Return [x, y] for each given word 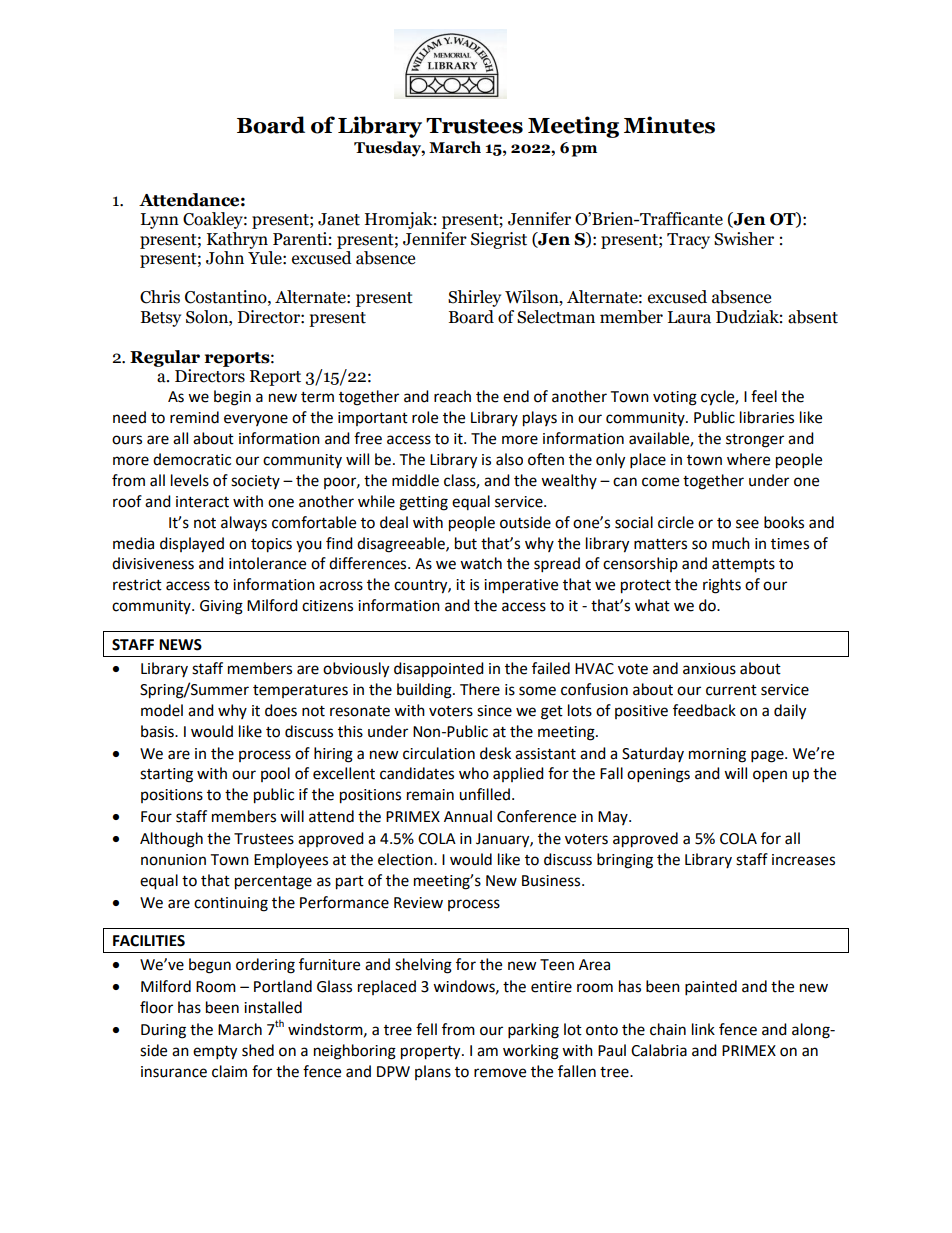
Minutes [669, 125]
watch [481, 563]
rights [722, 586]
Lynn [160, 221]
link [703, 1029]
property [432, 1053]
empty [215, 1053]
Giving [221, 607]
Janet [339, 219]
